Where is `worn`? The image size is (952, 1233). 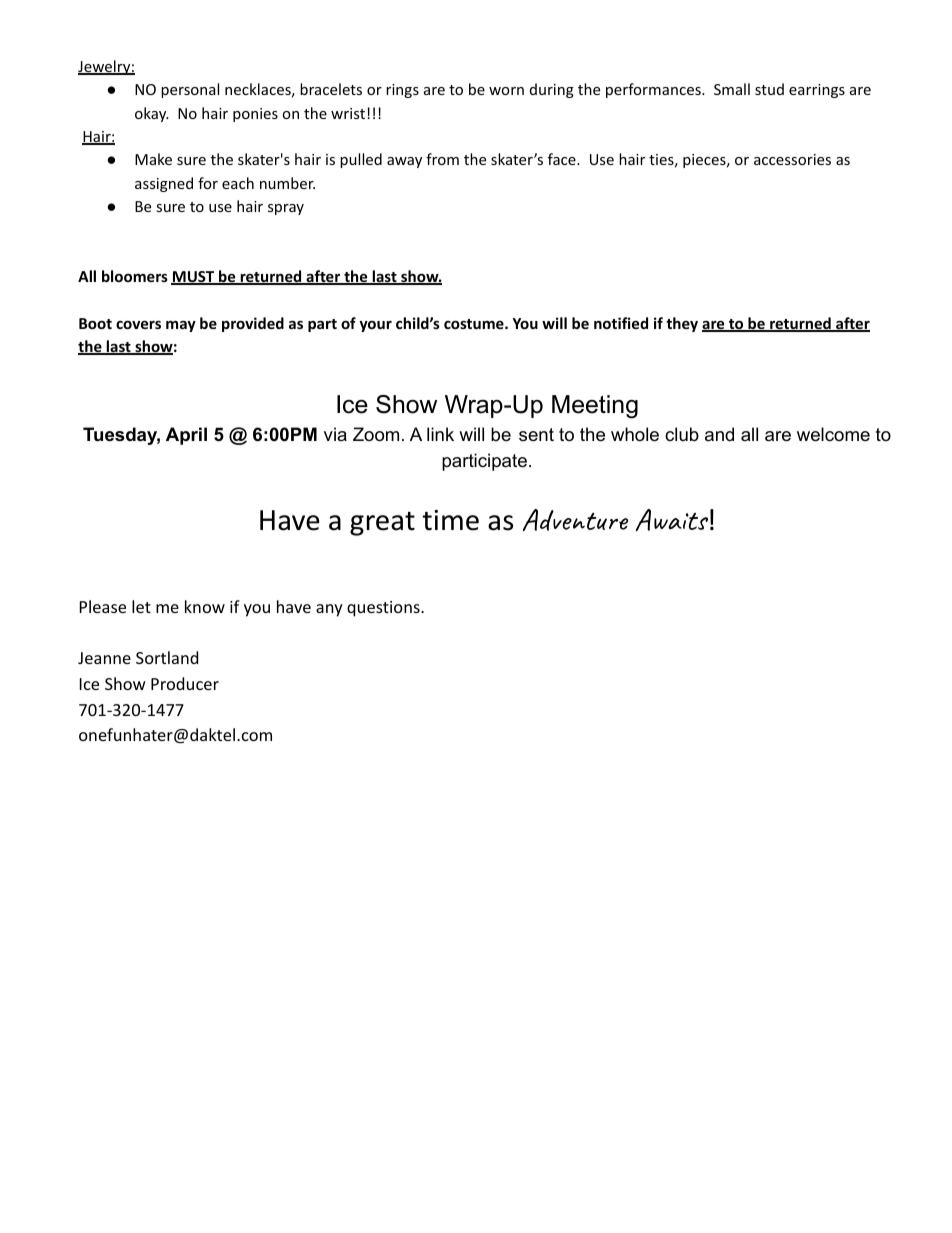
worn is located at coordinates (506, 91).
